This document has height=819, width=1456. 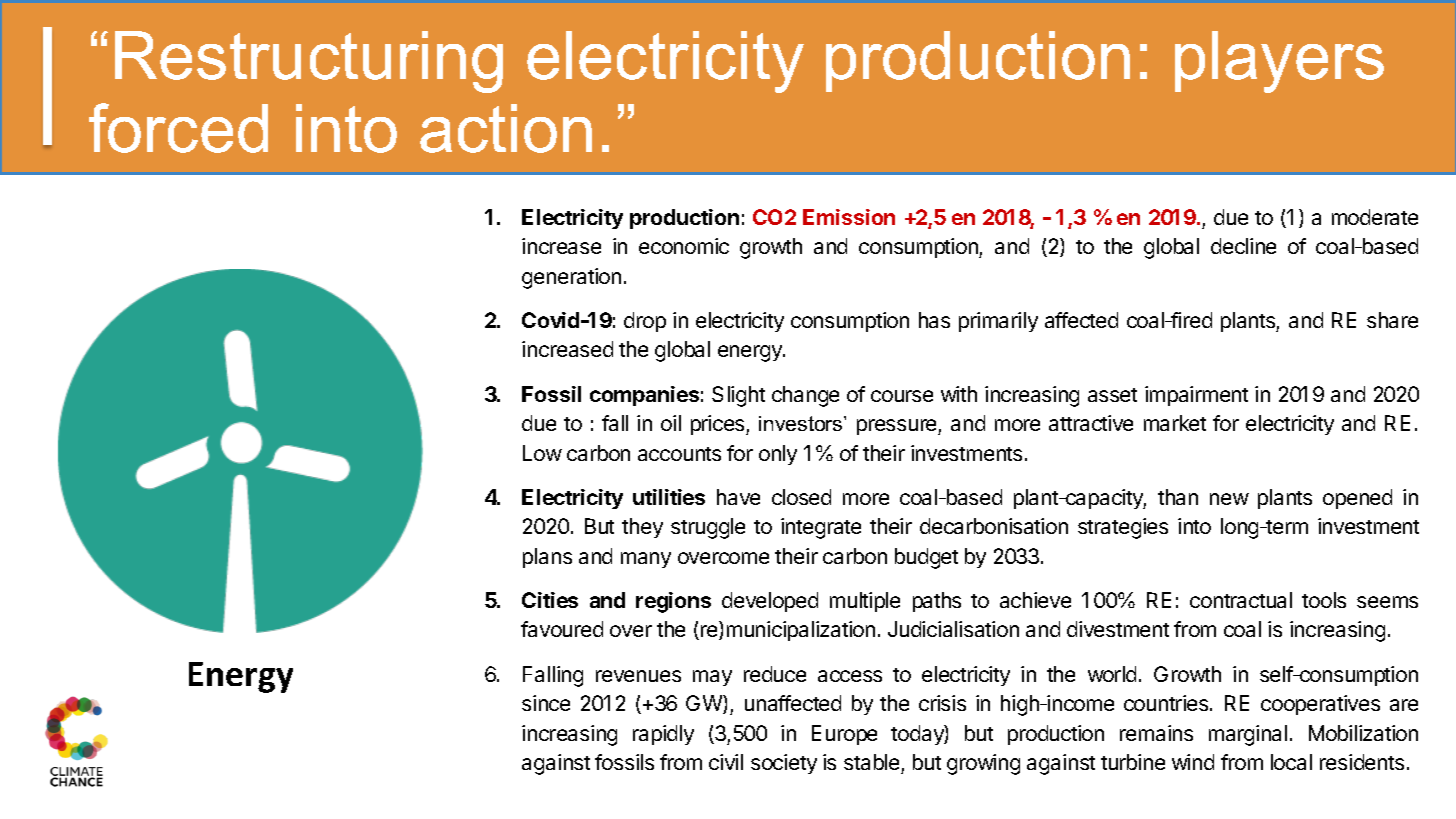 I want to click on Low, so click(x=542, y=453).
